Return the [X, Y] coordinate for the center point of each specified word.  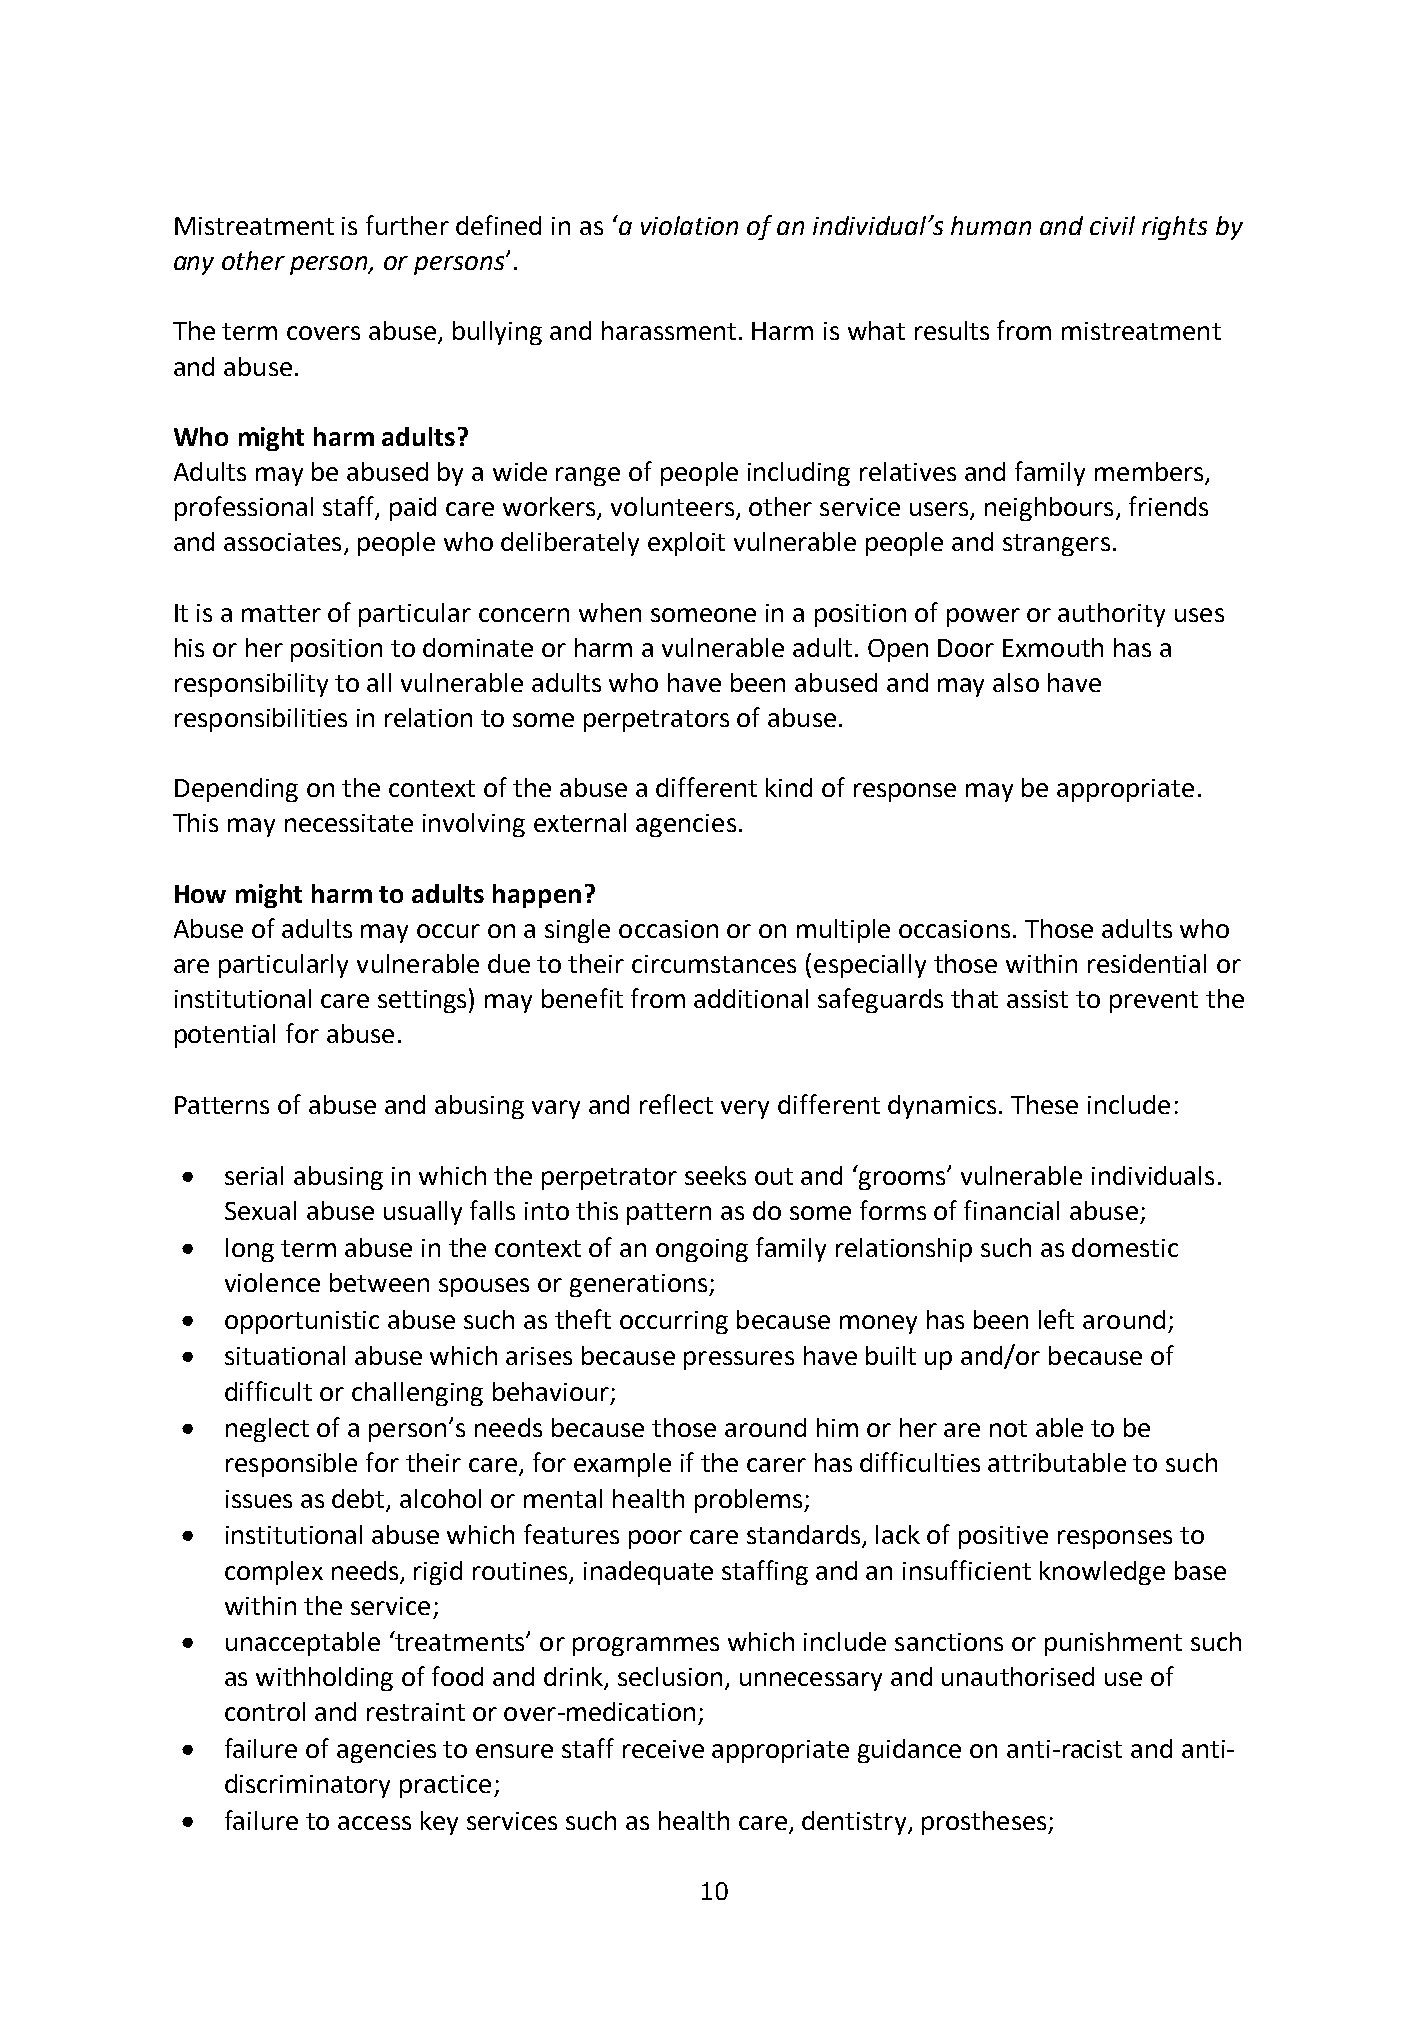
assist [1037, 999]
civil [1112, 225]
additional [751, 998]
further [407, 225]
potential [225, 1036]
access [374, 1823]
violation [689, 225]
